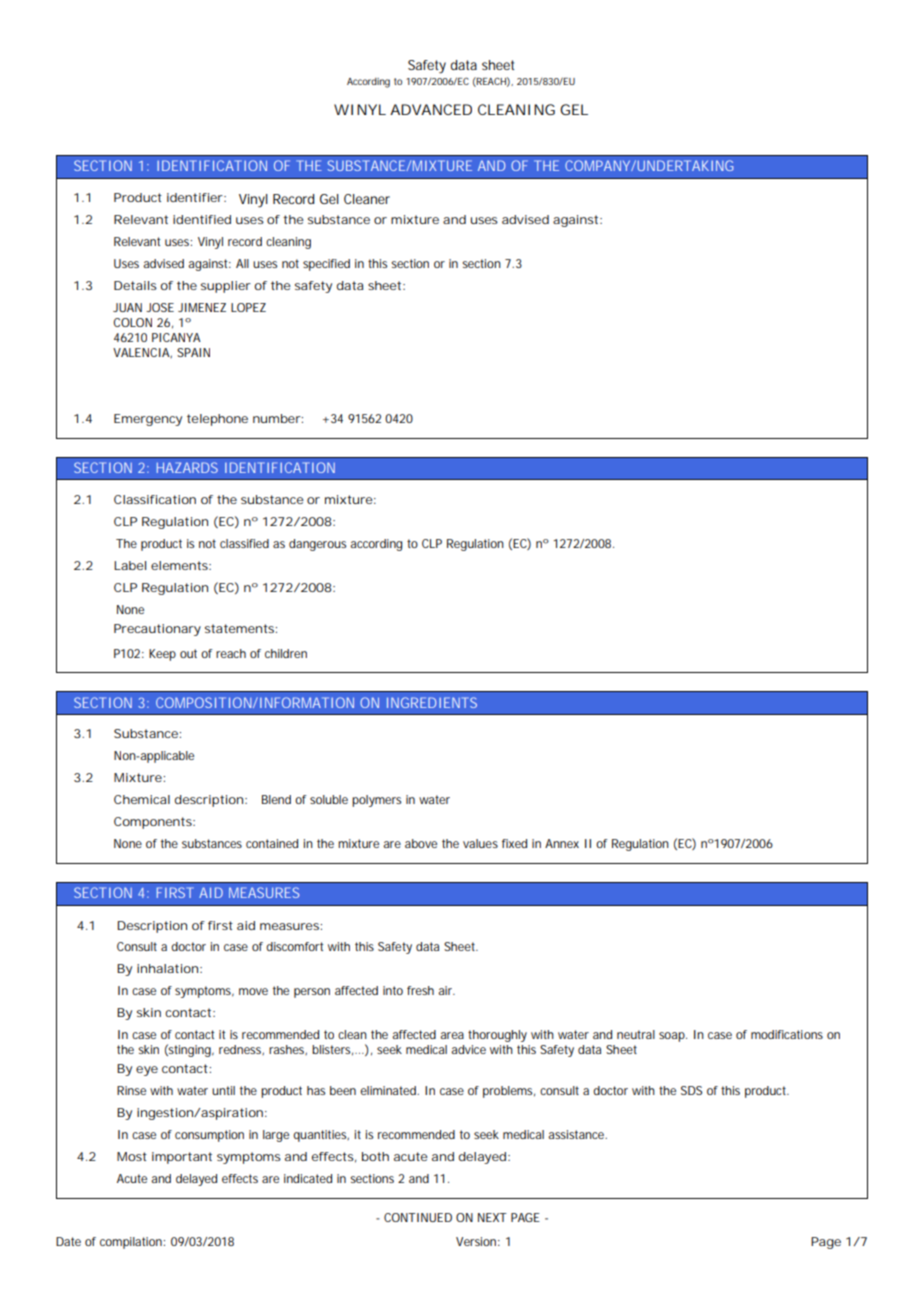 This screenshot has width=924, height=1308. I want to click on Components, so click(154, 823).
